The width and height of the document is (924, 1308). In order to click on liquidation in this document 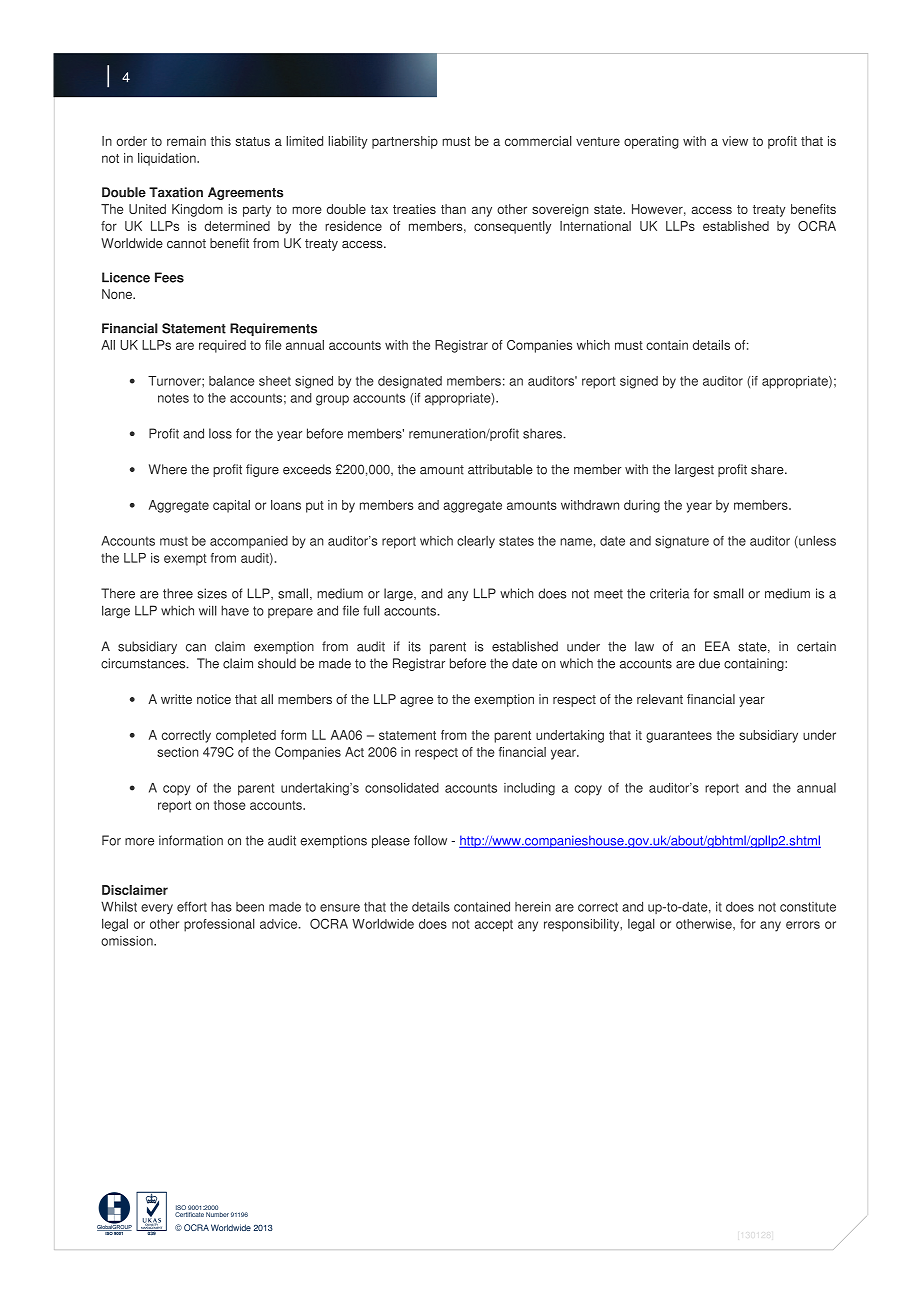, I will do `click(168, 159)`.
